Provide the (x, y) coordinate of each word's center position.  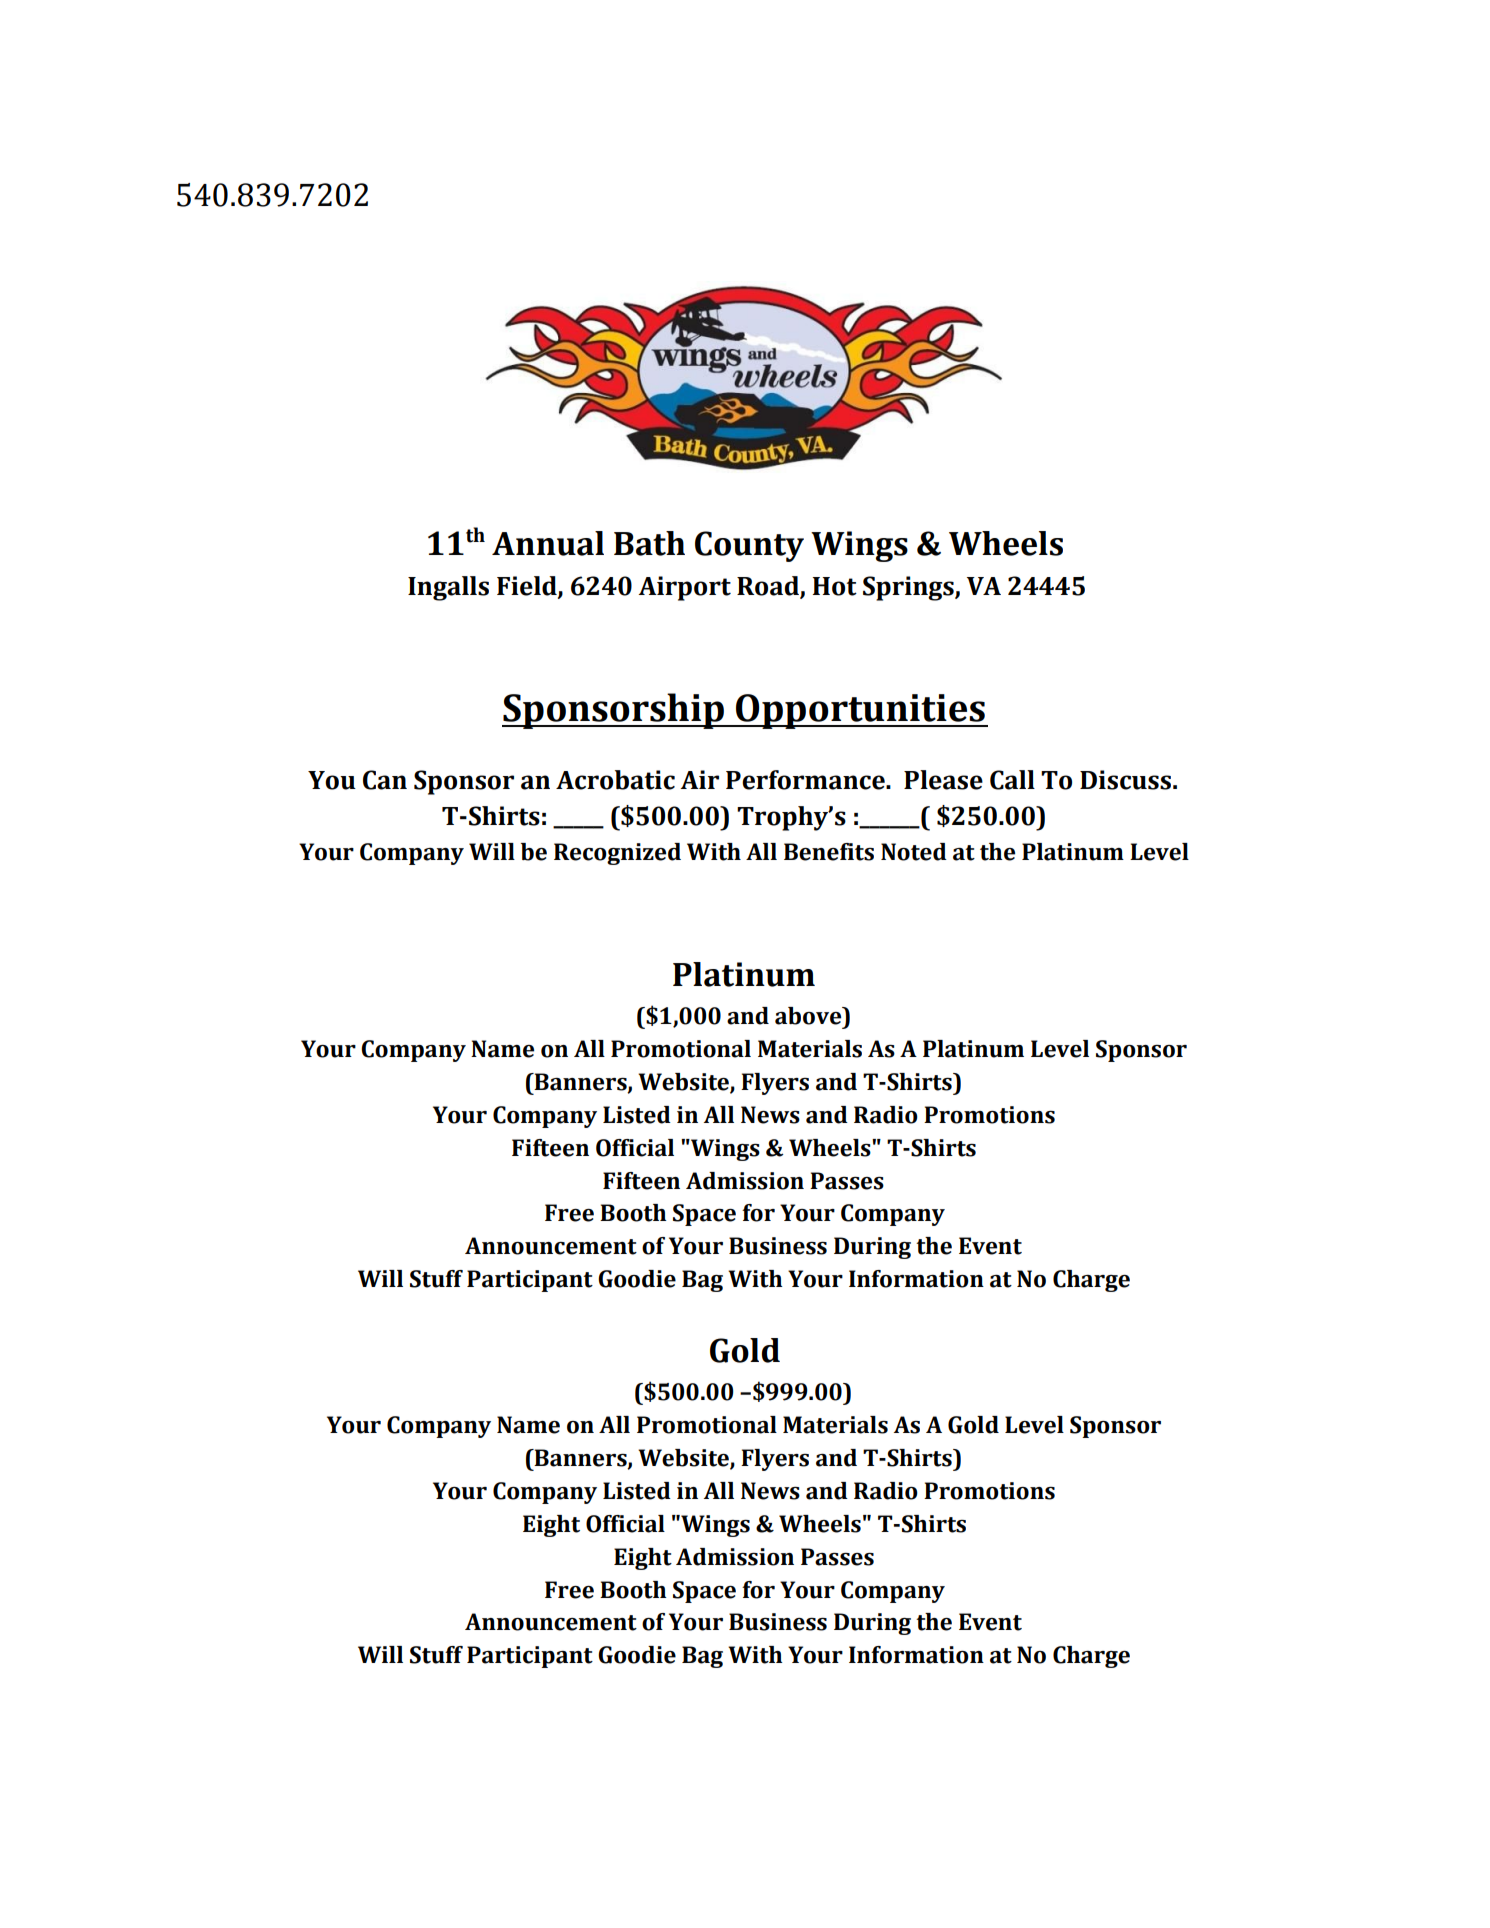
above (809, 1016)
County (749, 546)
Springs (909, 588)
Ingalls (448, 588)
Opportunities (860, 711)
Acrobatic (615, 780)
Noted (914, 852)
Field (528, 587)
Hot (835, 586)
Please (943, 780)
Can (385, 780)
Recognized (617, 854)
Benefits (829, 852)
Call (1012, 780)
